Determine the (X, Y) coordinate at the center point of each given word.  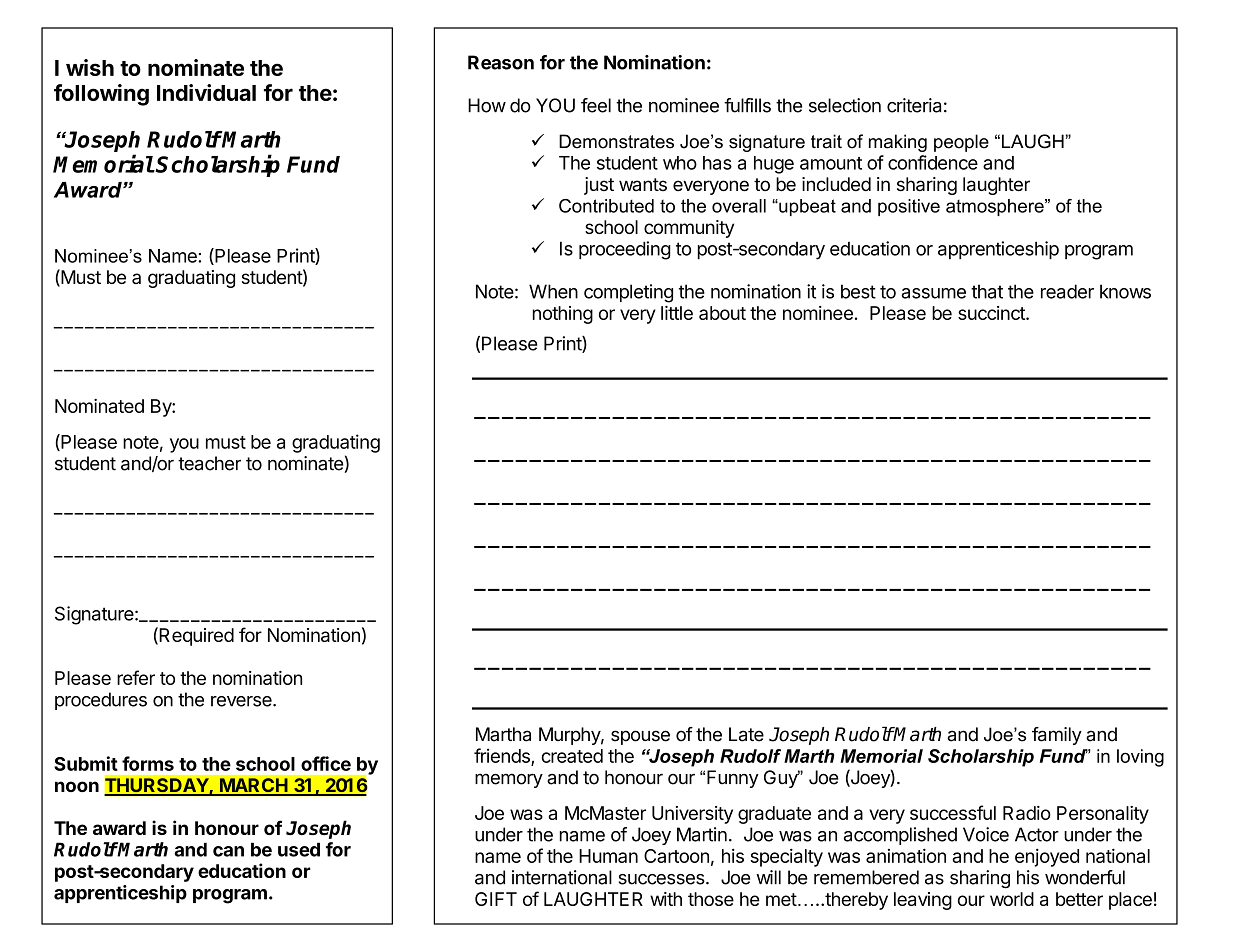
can (228, 851)
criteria (914, 105)
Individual (206, 92)
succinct (992, 313)
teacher (209, 463)
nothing (563, 315)
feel (596, 105)
